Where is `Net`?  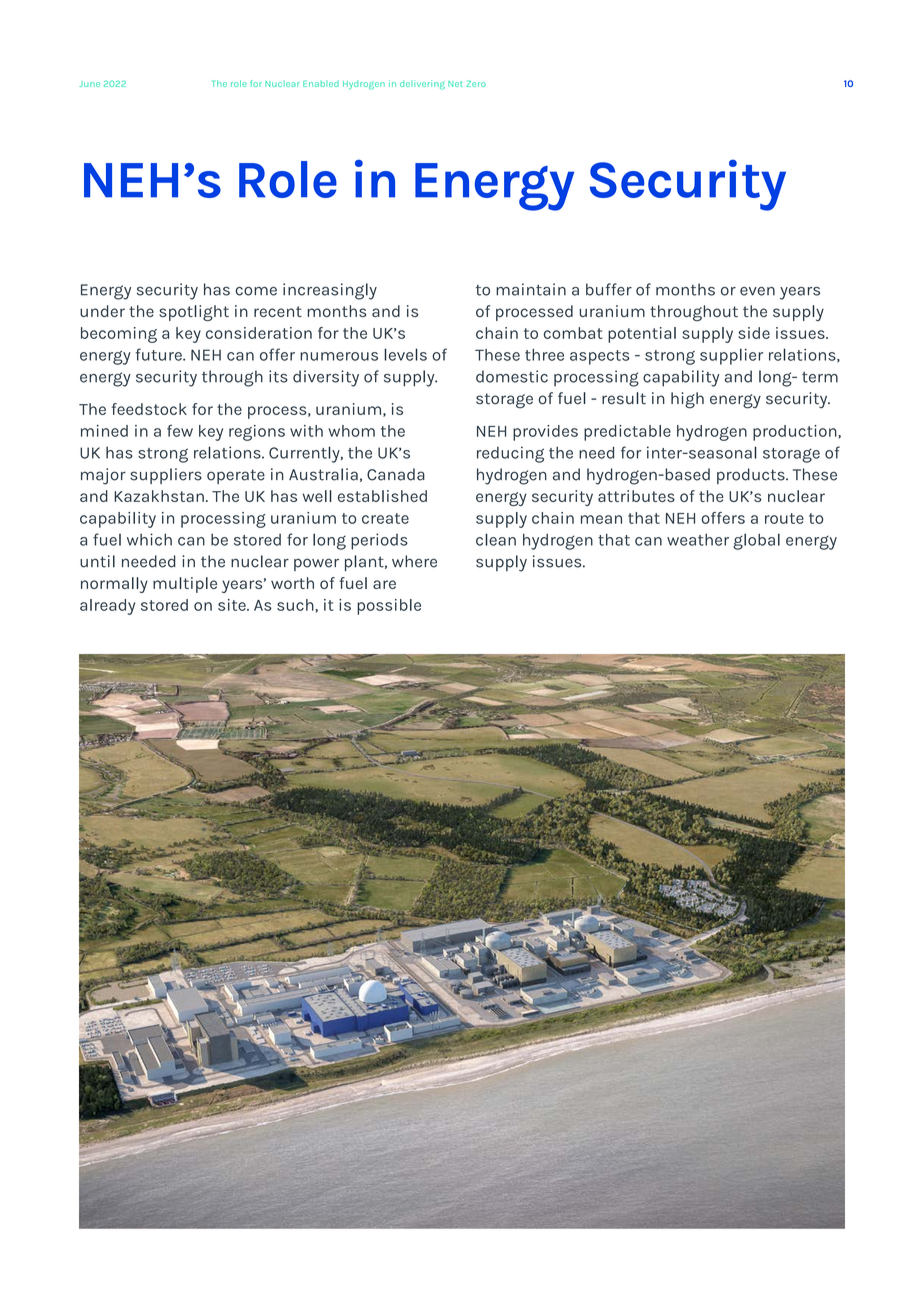
Net is located at coordinates (455, 84).
